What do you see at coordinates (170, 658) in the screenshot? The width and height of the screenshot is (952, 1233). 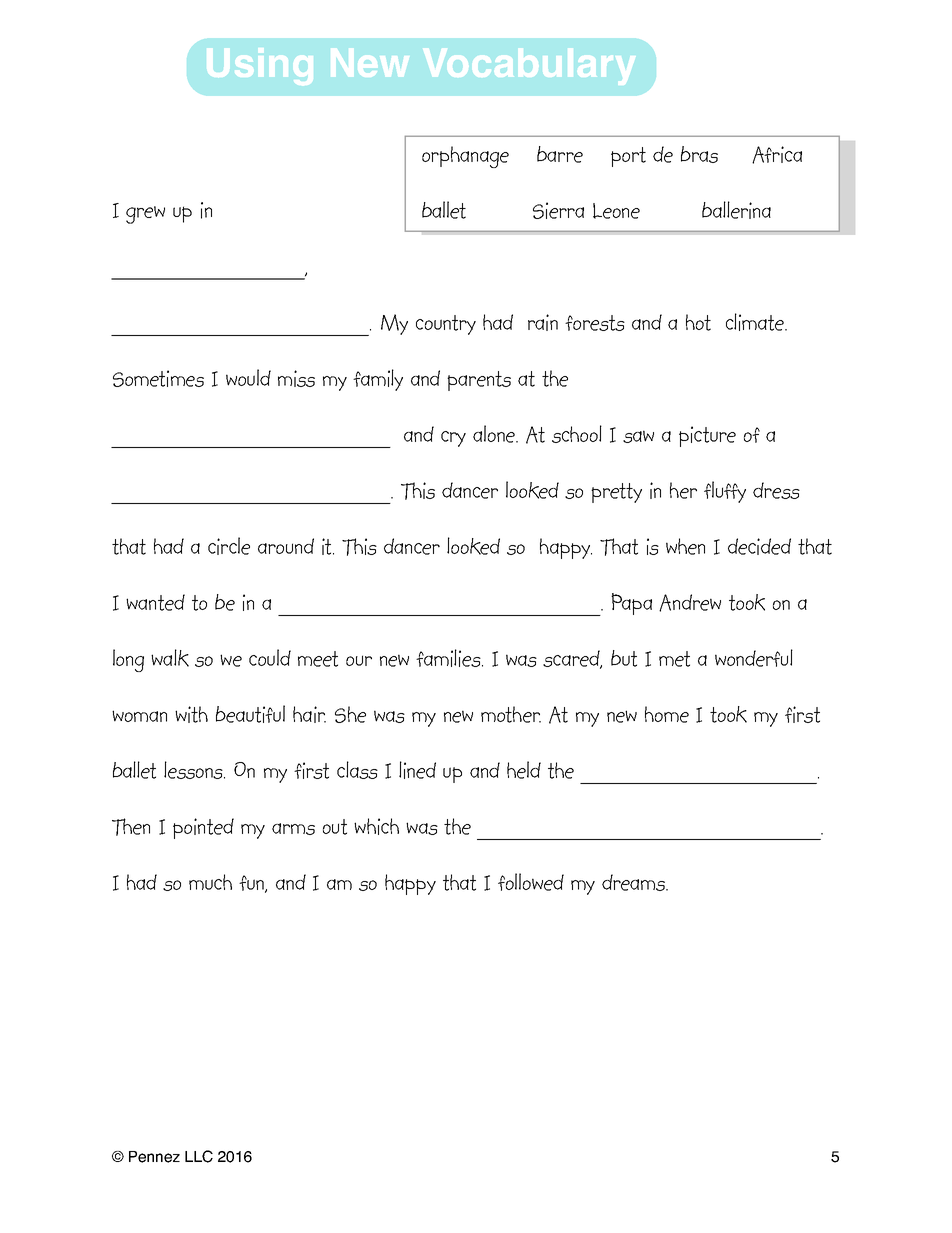 I see `walk` at bounding box center [170, 658].
